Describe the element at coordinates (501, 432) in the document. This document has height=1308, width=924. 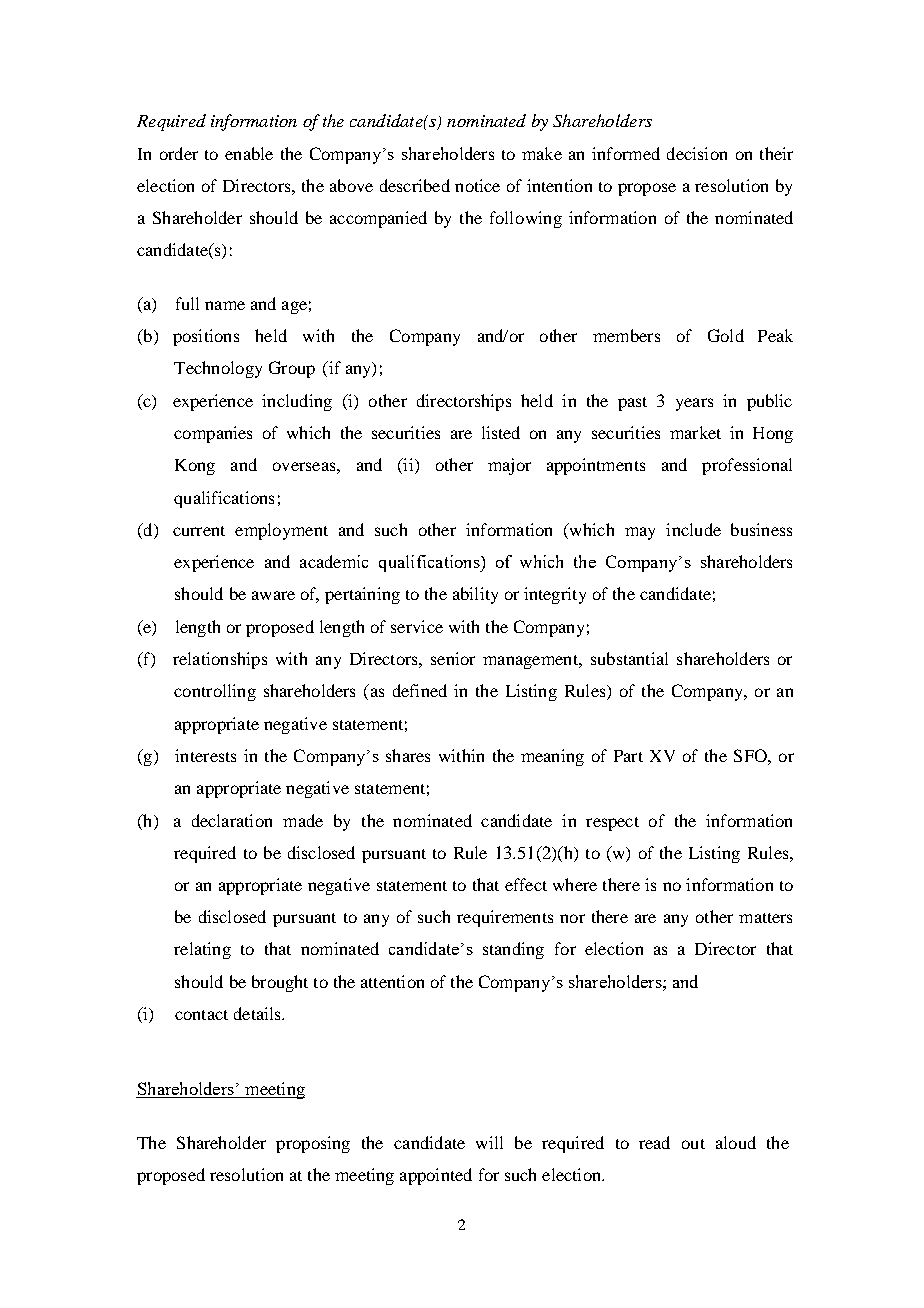
I see `listed` at that location.
